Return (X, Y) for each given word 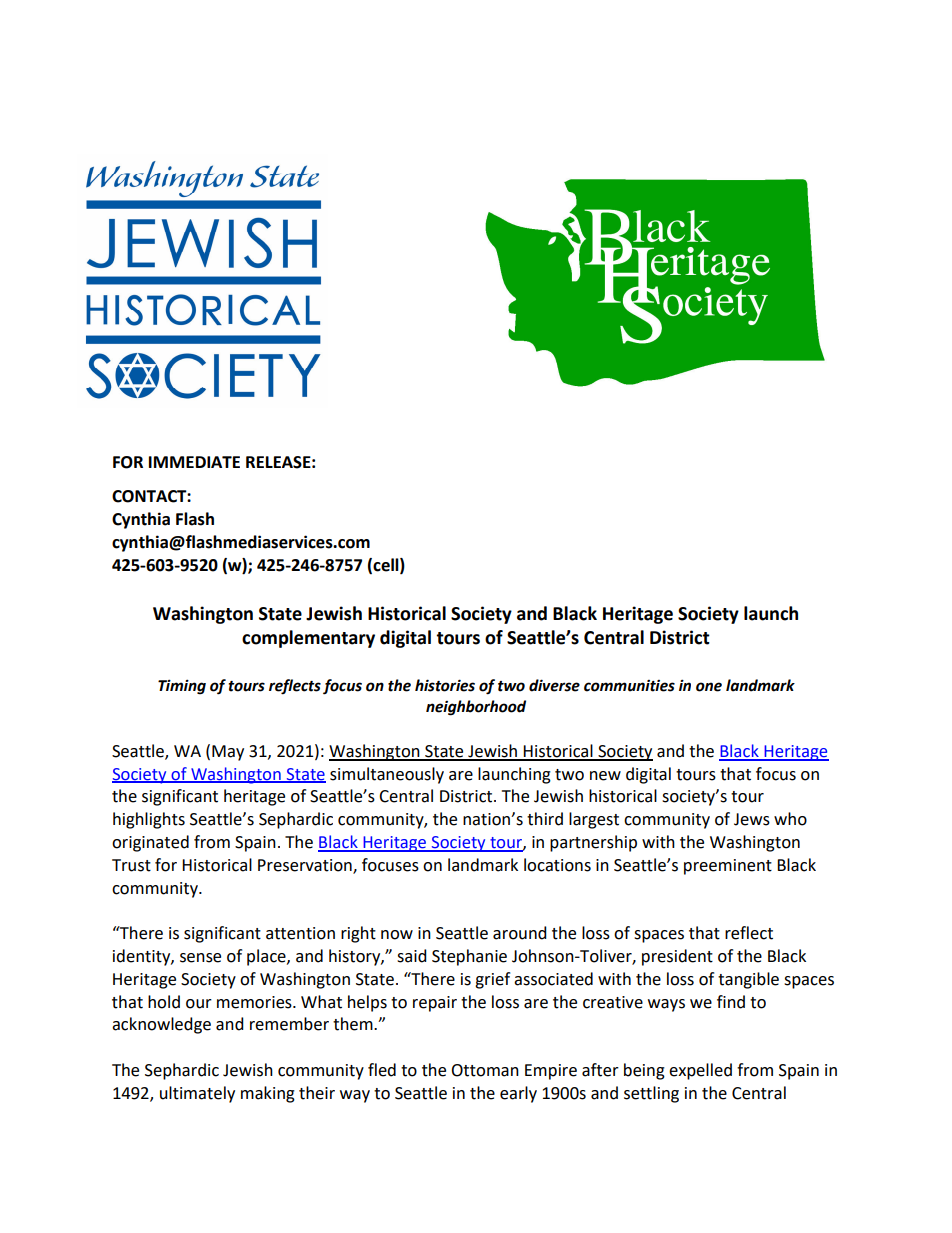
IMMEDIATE (194, 462)
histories (445, 685)
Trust (131, 865)
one (709, 687)
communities (629, 686)
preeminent (728, 867)
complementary (308, 639)
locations (557, 865)
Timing (182, 687)
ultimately (197, 1094)
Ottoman (485, 1070)
